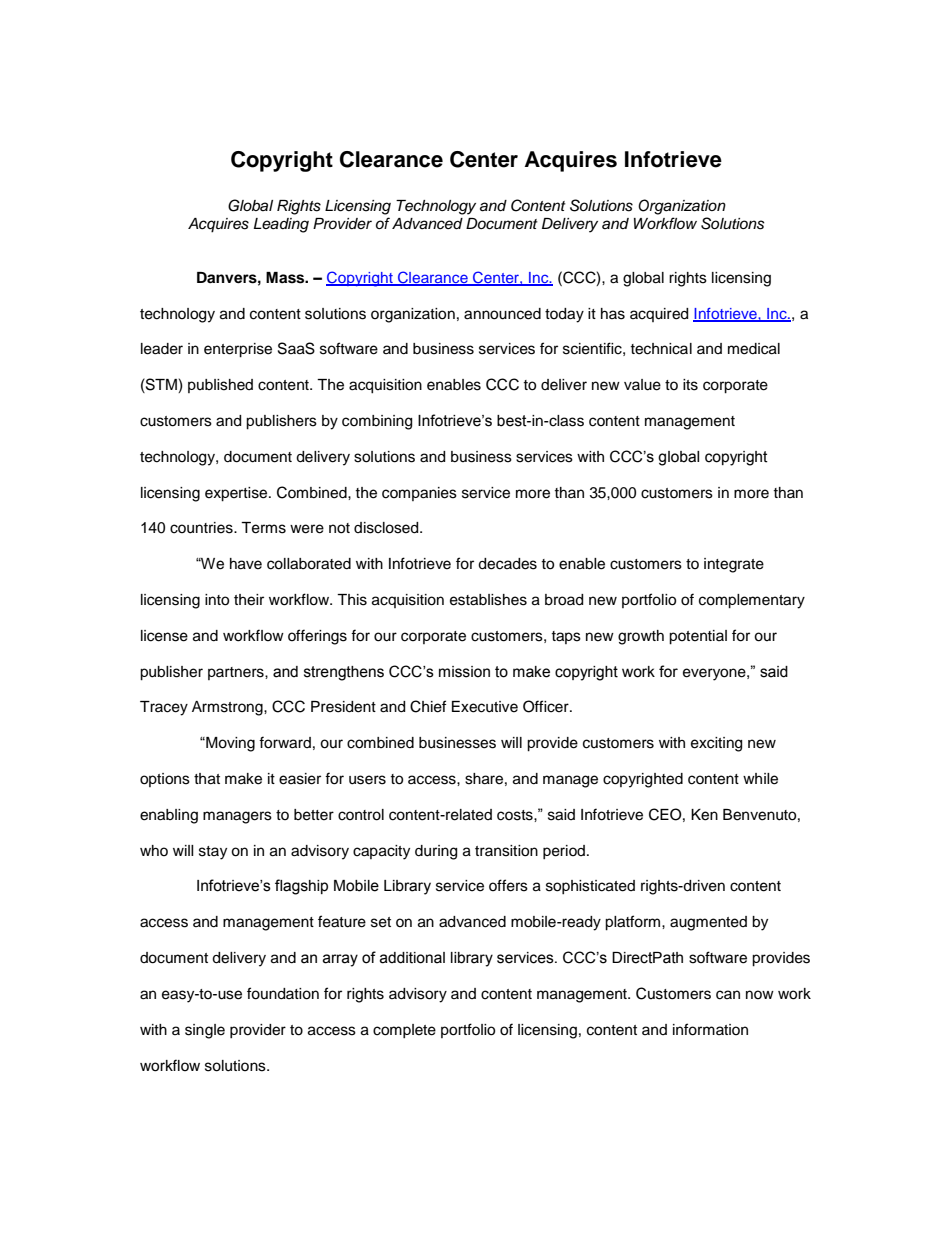 This image has height=1233, width=952. Describe the element at coordinates (281, 225) in the image. I see `Leading` at that location.
